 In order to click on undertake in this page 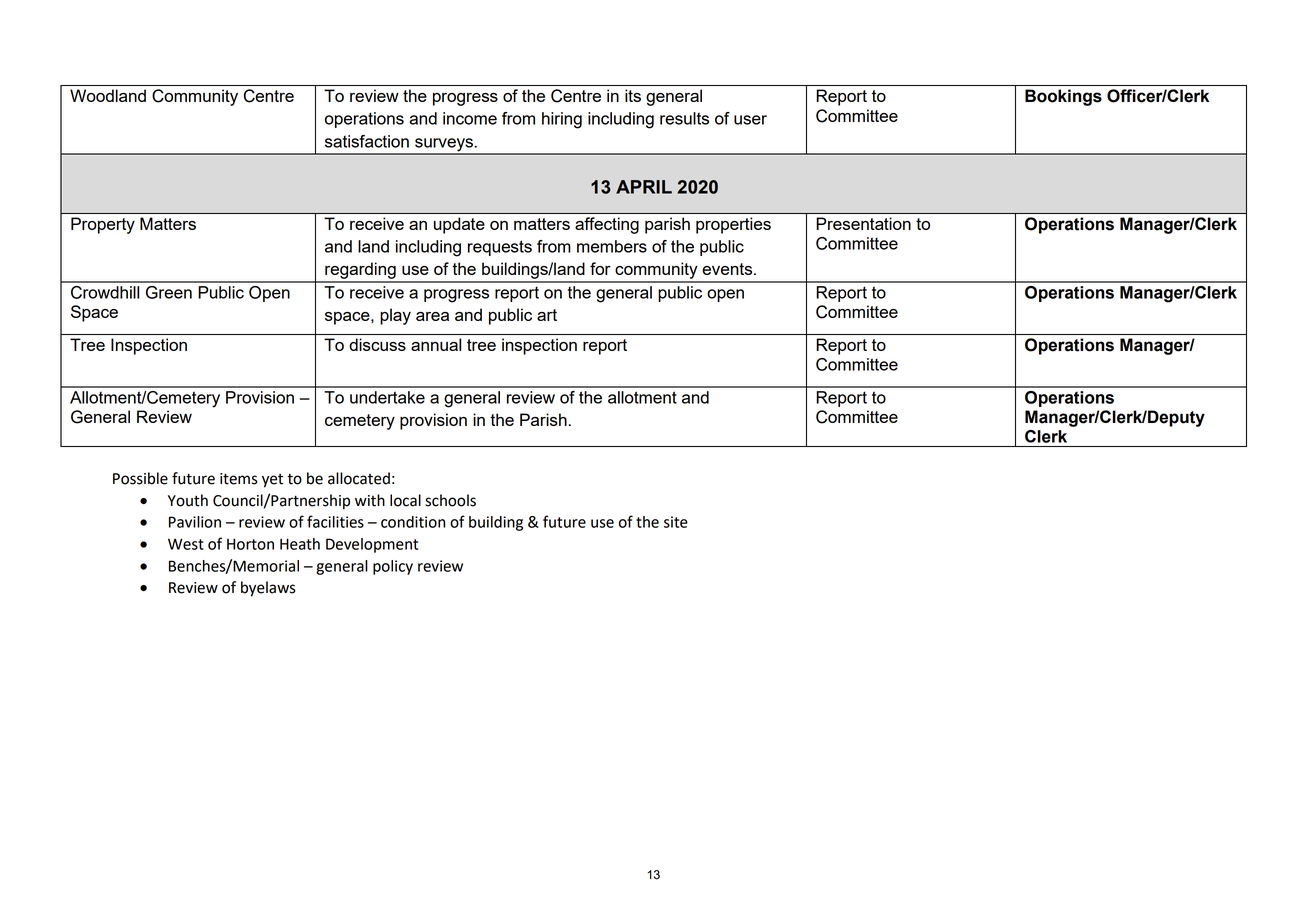, I will do `click(387, 397)`.
